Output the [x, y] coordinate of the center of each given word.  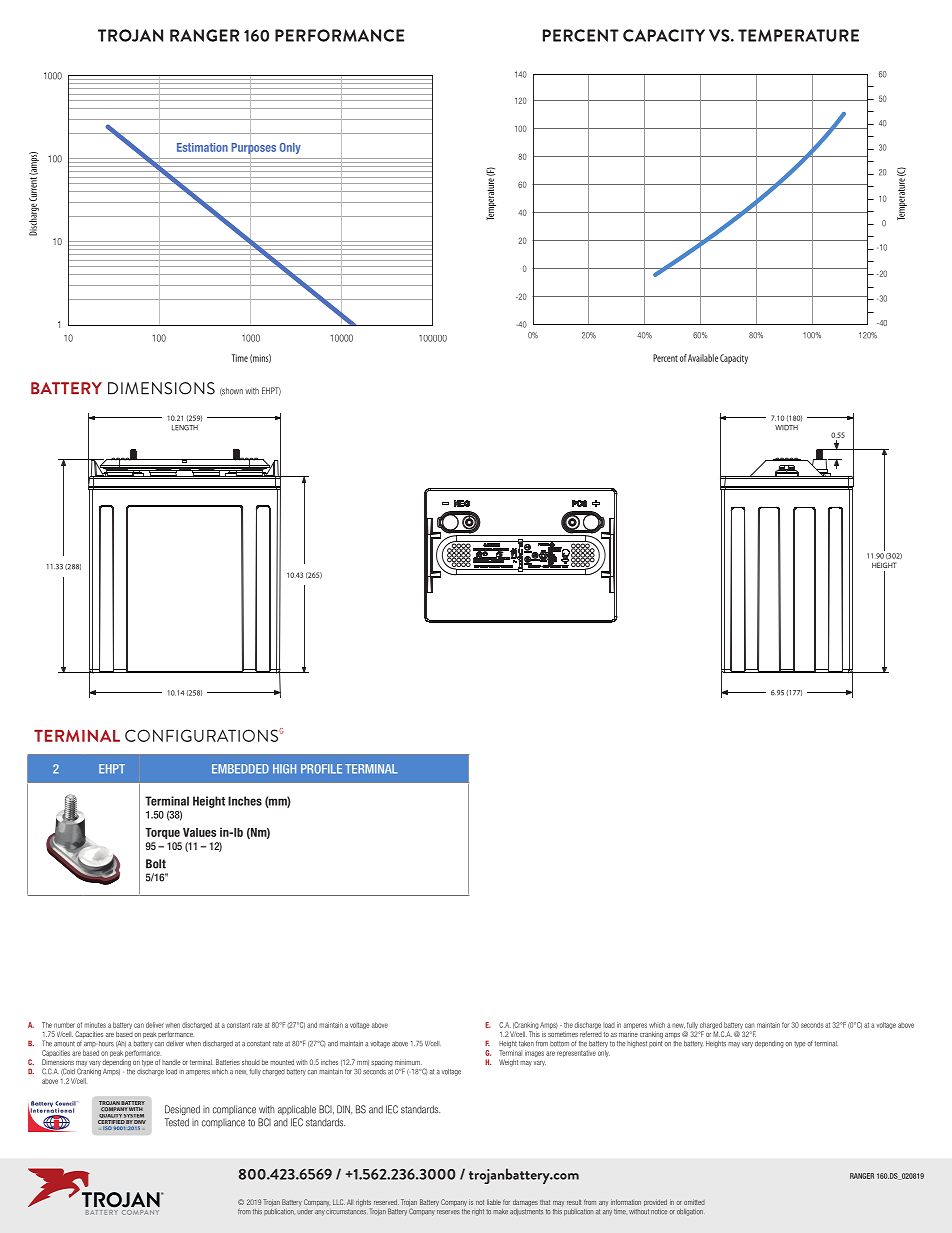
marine [628, 1034]
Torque [162, 833]
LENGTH [185, 428]
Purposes [253, 148]
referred [591, 1034]
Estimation [202, 147]
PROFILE [321, 769]
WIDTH [786, 428]
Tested [176, 1122]
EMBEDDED [240, 769]
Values [199, 832]
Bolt [156, 864]
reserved [386, 1202]
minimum [408, 1062]
